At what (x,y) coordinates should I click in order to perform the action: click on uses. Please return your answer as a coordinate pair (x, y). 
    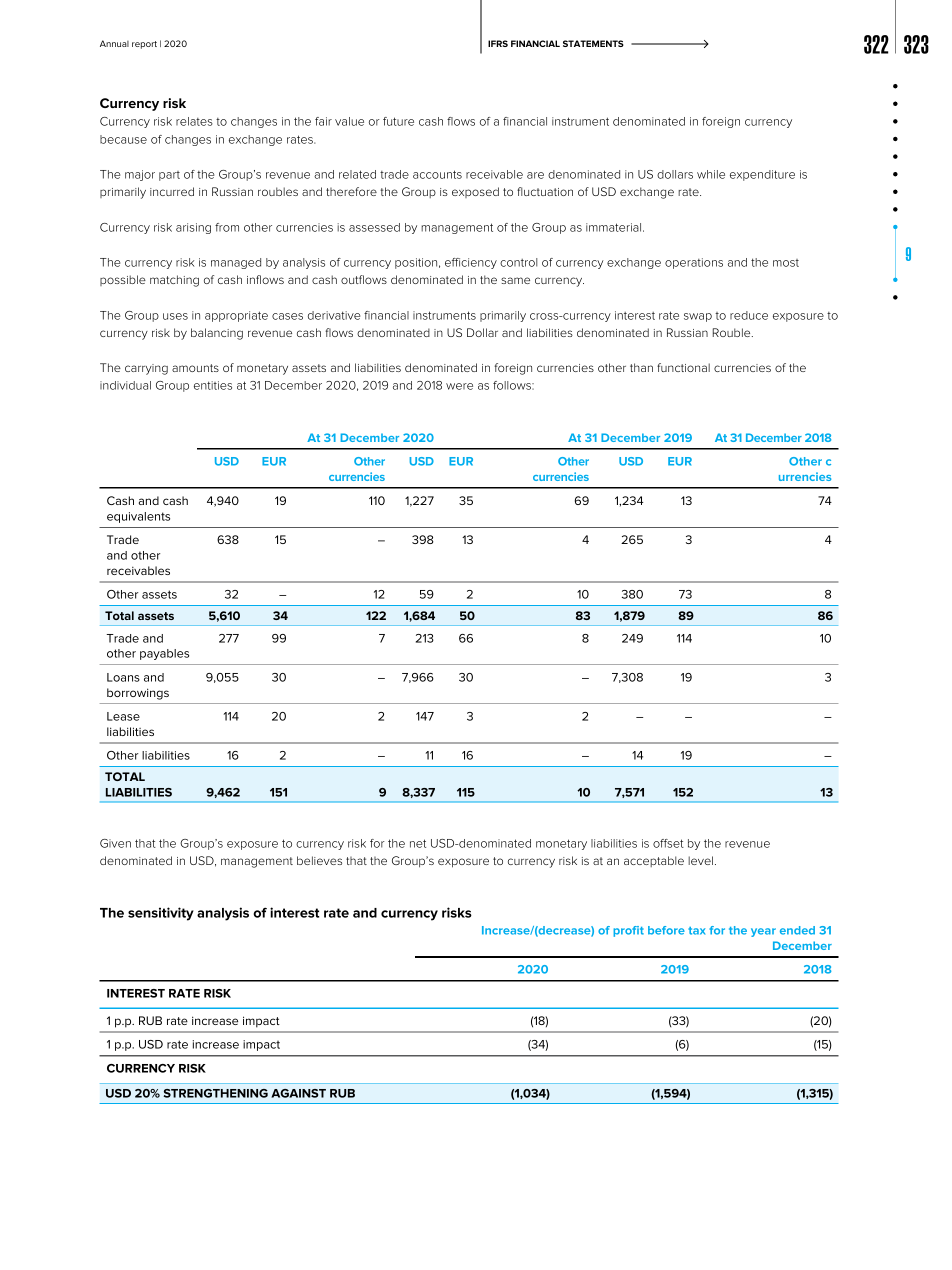
    Looking at the image, I should click on (175, 316).
